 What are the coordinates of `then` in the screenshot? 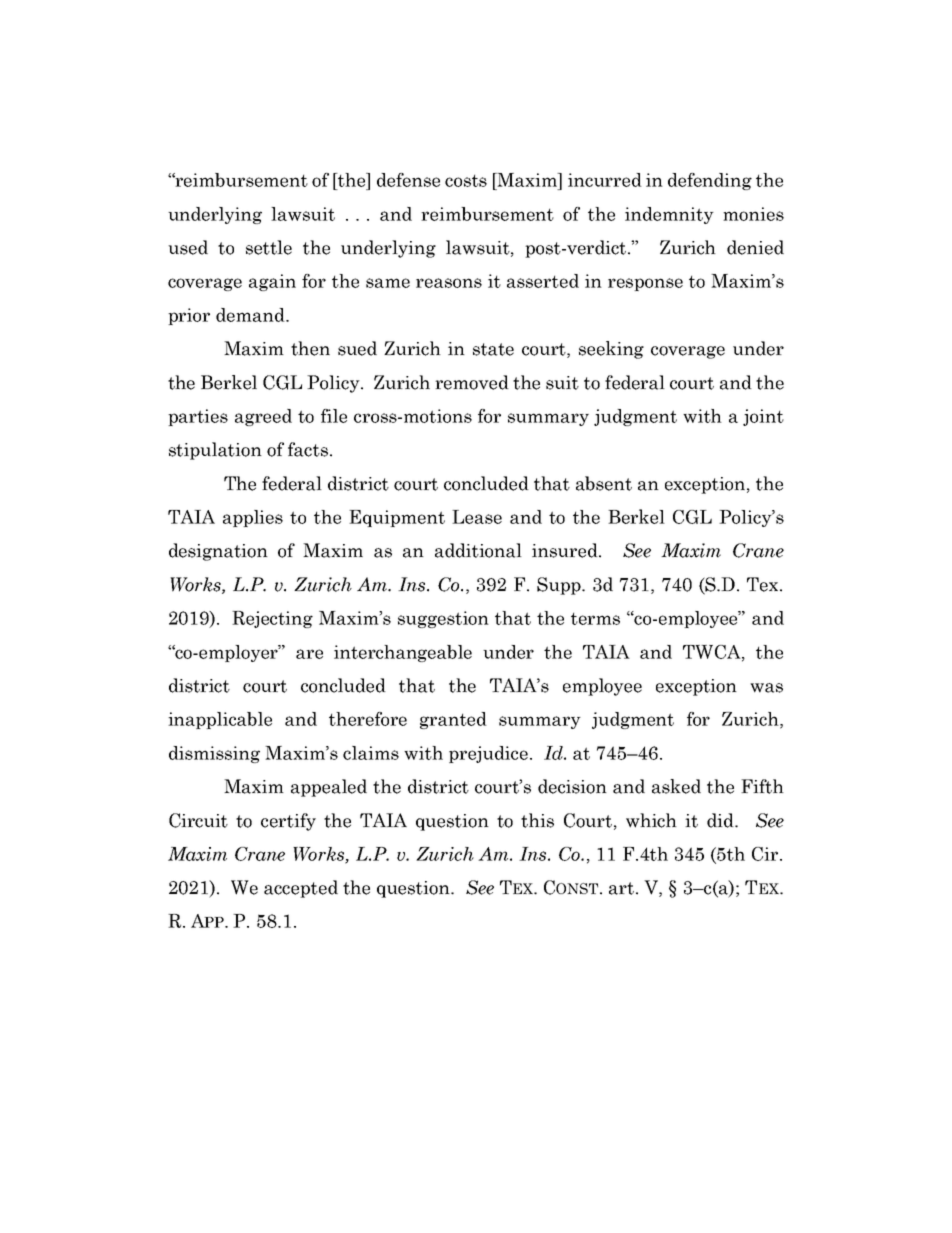 It's located at (310, 348).
